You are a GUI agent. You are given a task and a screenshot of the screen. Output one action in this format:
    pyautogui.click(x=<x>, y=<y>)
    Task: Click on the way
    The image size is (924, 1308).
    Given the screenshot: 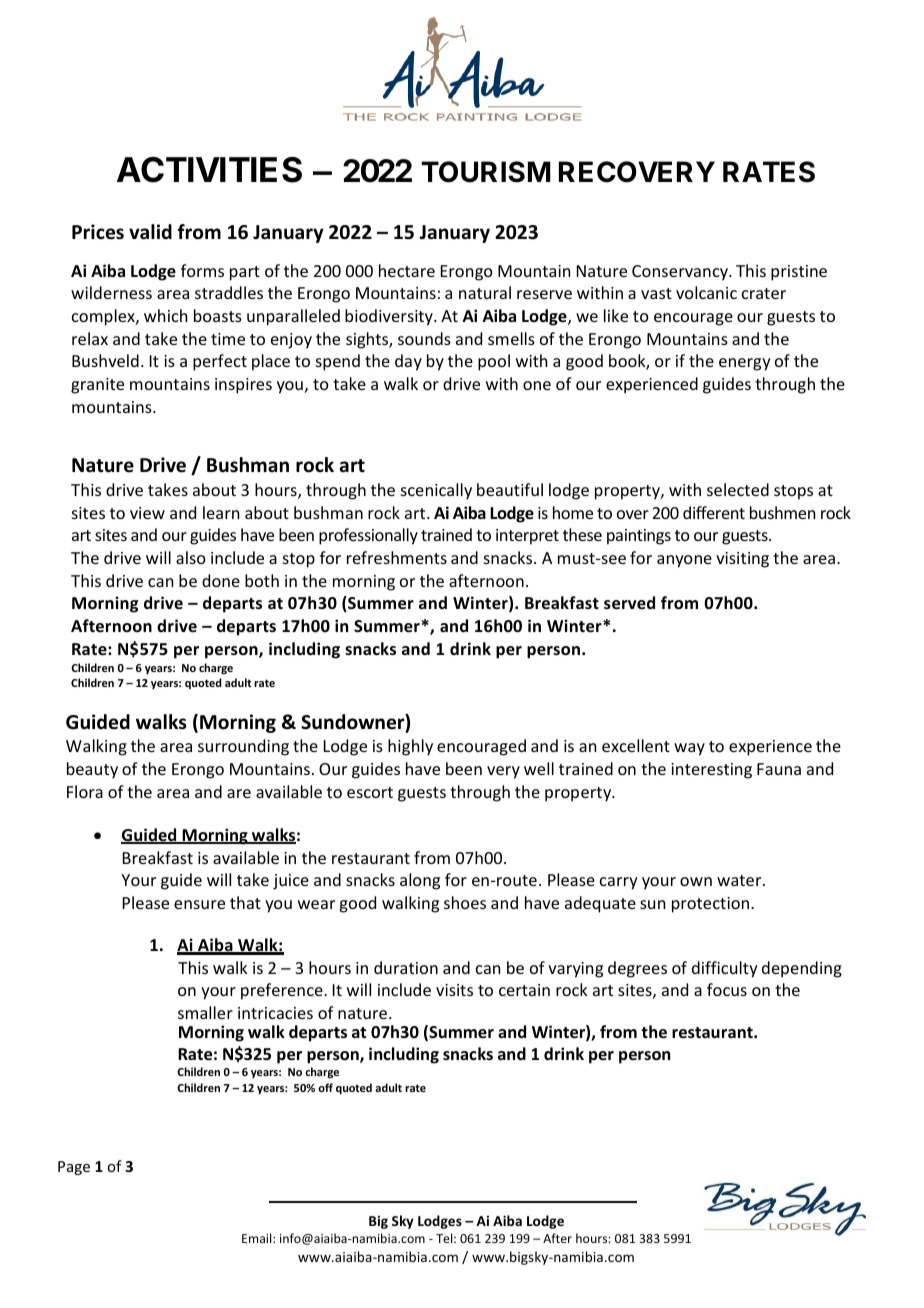 What is the action you would take?
    pyautogui.click(x=689, y=749)
